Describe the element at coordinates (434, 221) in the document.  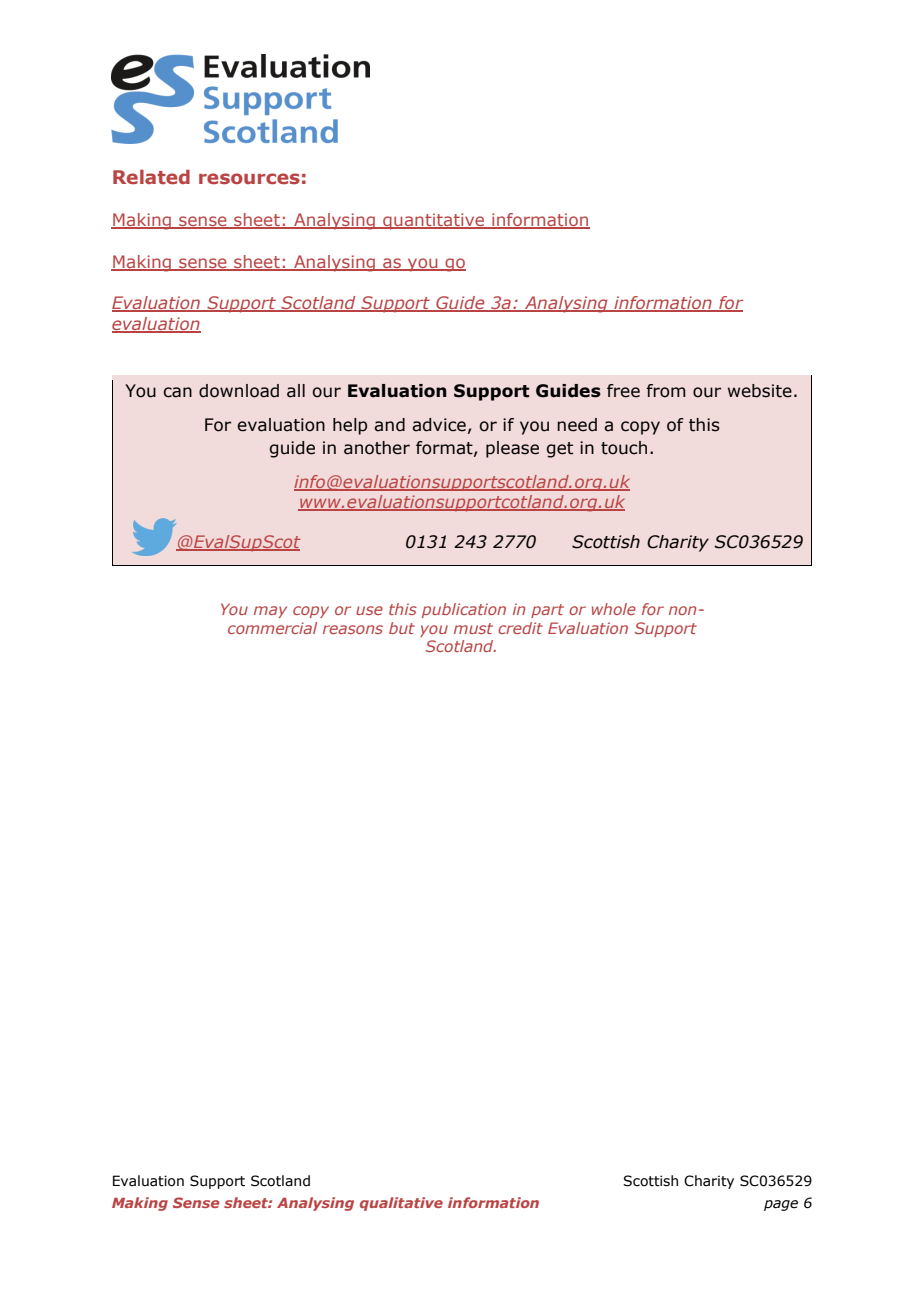
I see `quantitative` at that location.
